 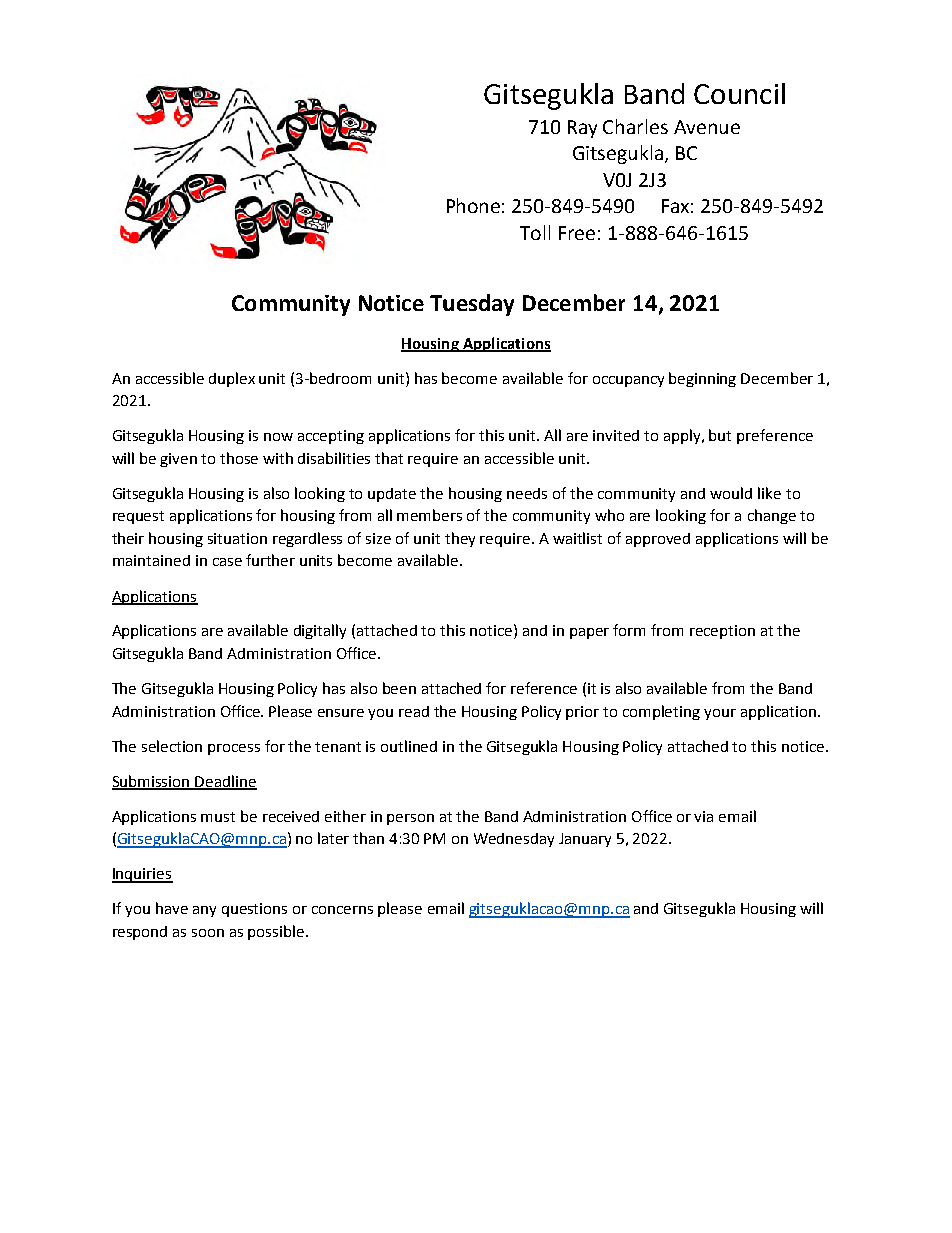 What do you see at coordinates (460, 539) in the screenshot?
I see `they` at bounding box center [460, 539].
